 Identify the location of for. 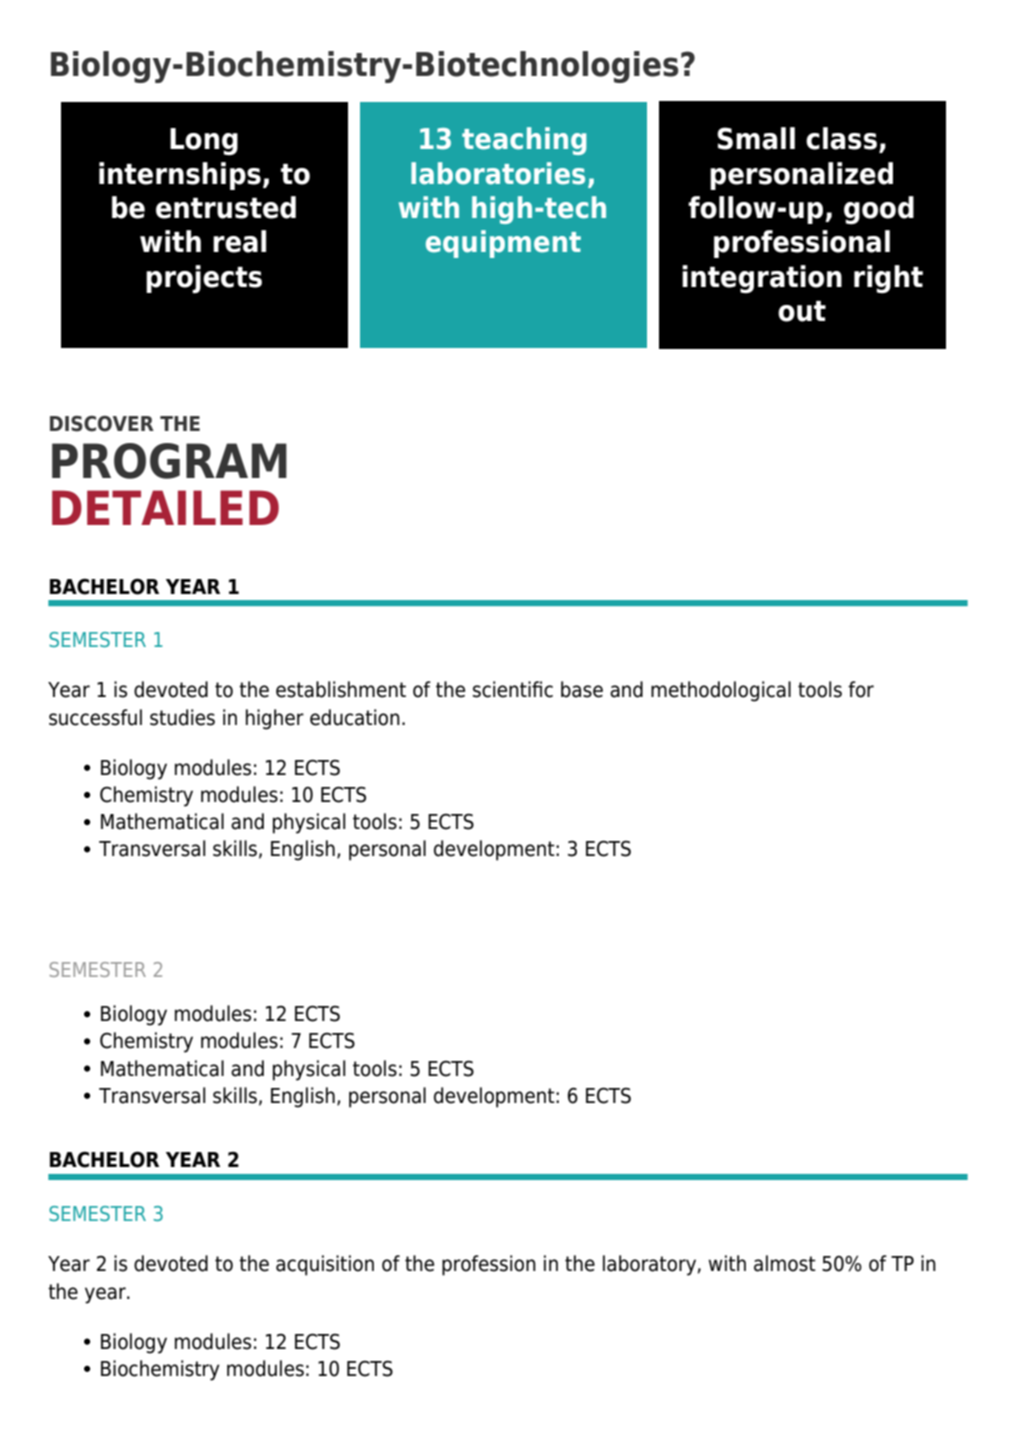
(861, 689).
